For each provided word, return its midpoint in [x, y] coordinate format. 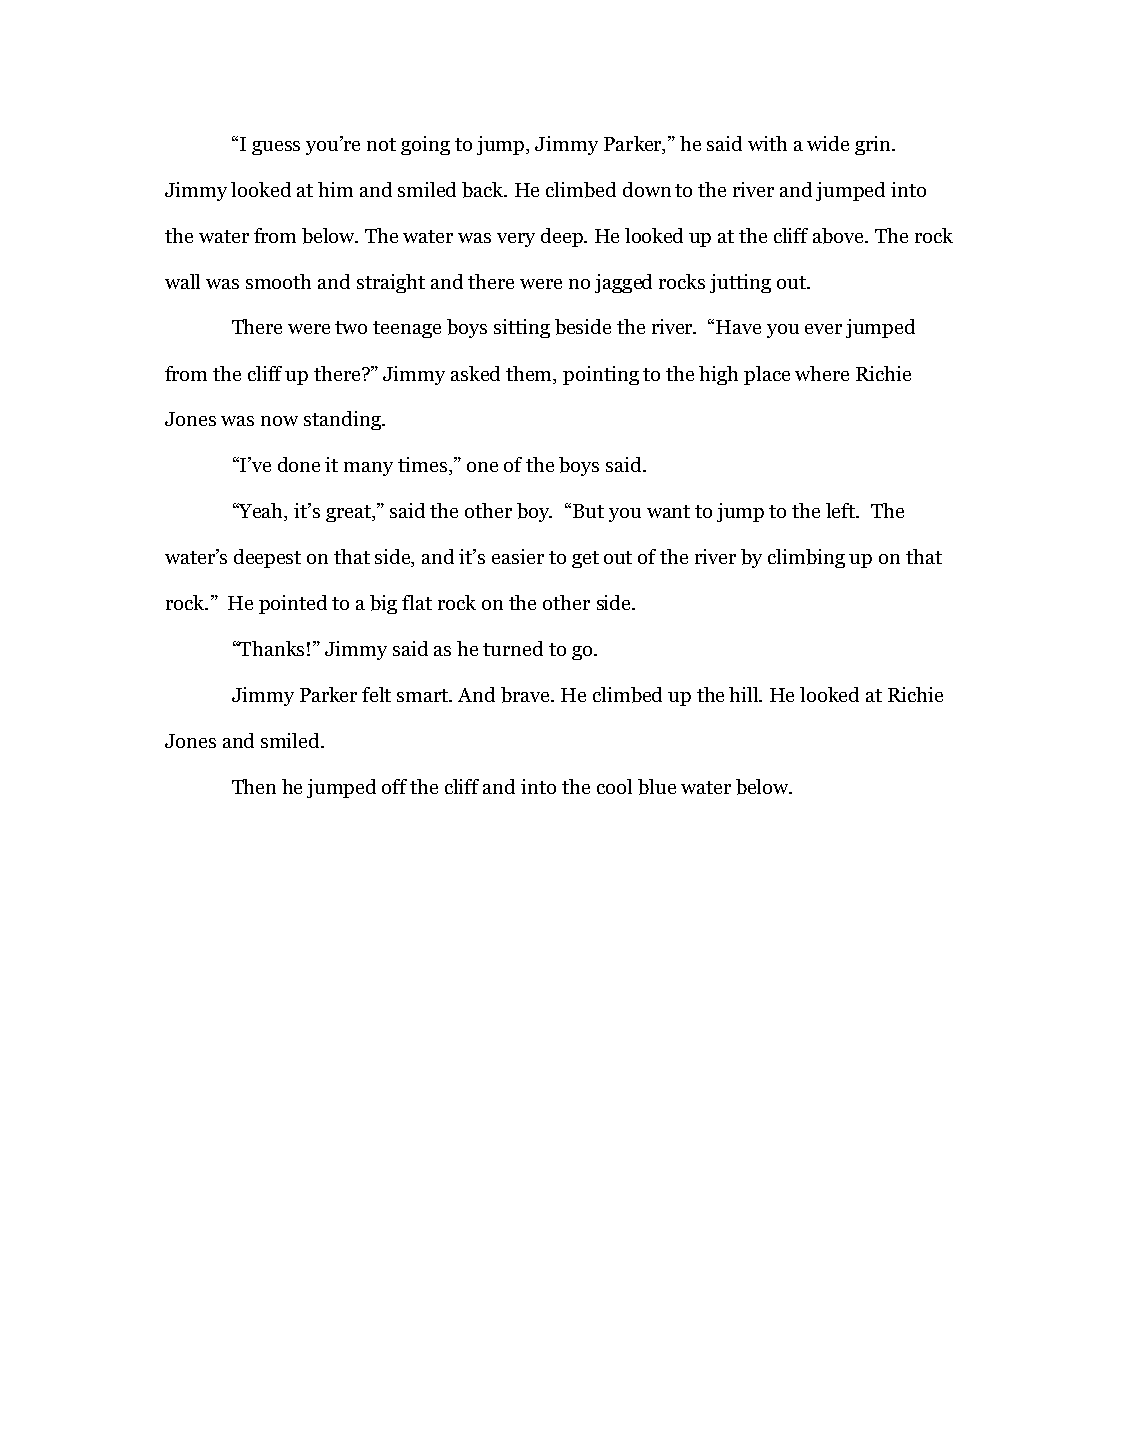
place [767, 375]
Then [254, 786]
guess [276, 148]
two [351, 327]
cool [614, 786]
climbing [806, 558]
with [767, 143]
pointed [293, 604]
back [484, 190]
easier [518, 556]
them [530, 373]
